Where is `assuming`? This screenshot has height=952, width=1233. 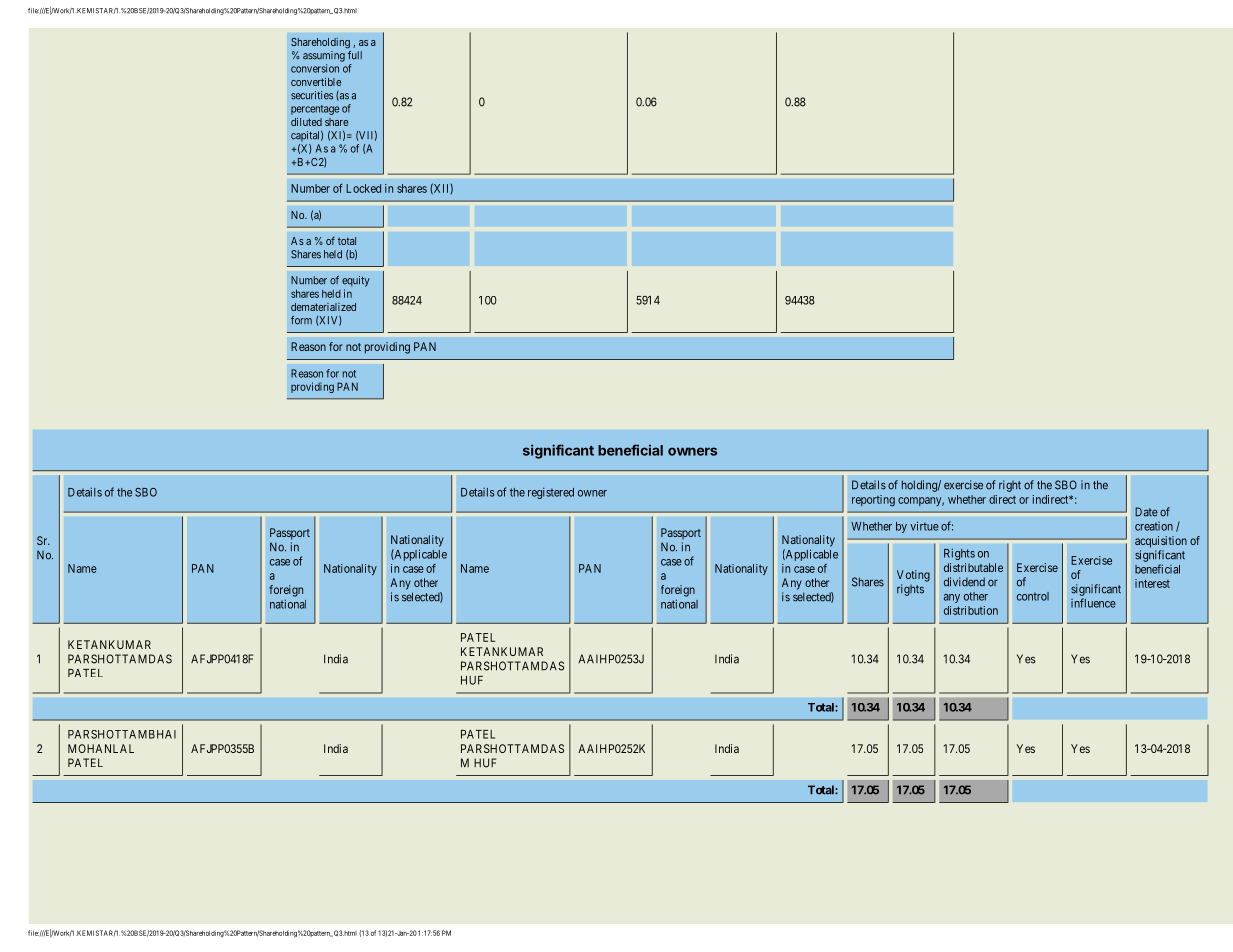
assuming is located at coordinates (324, 56).
